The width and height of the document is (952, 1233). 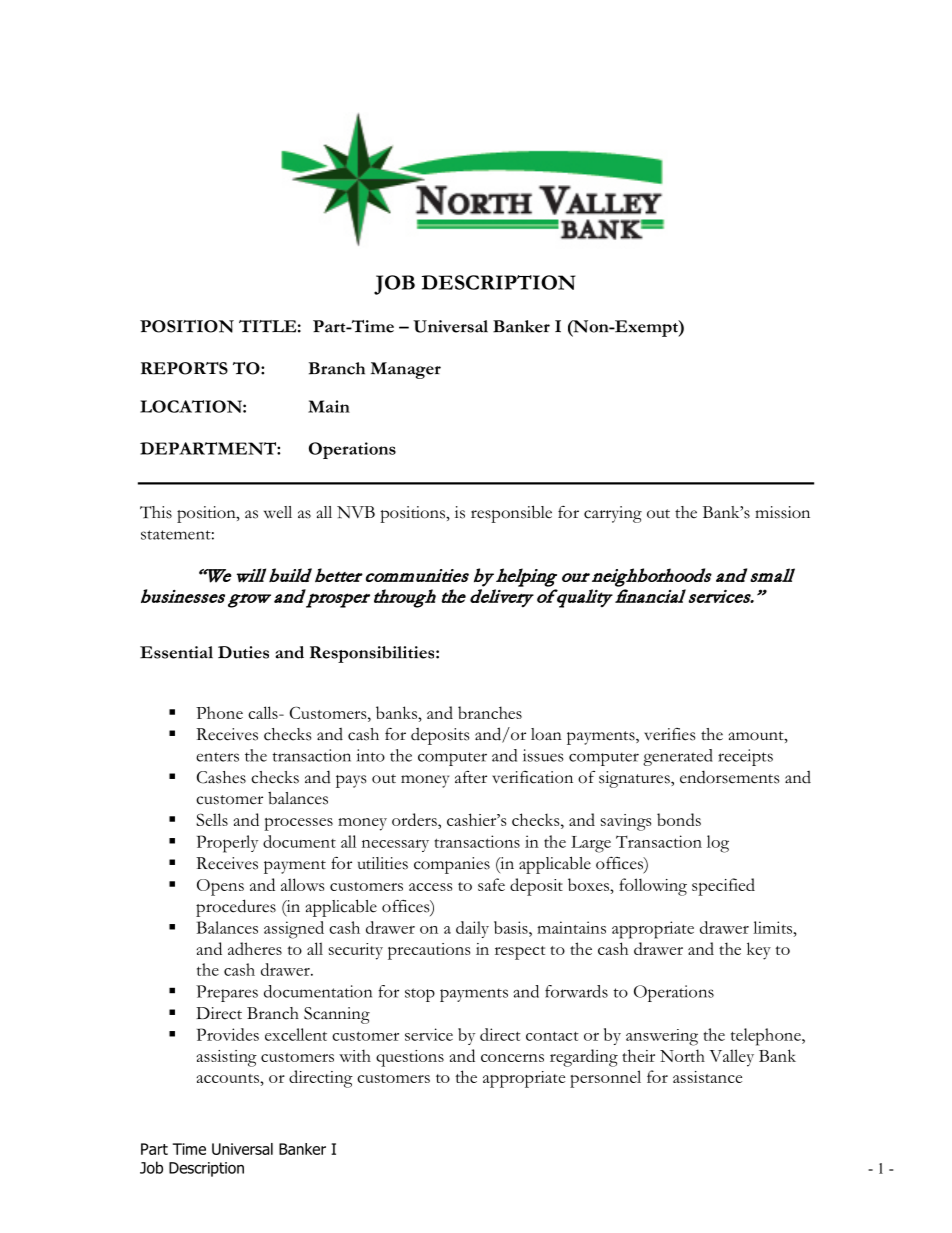 What do you see at coordinates (452, 865) in the document?
I see `companies` at bounding box center [452, 865].
